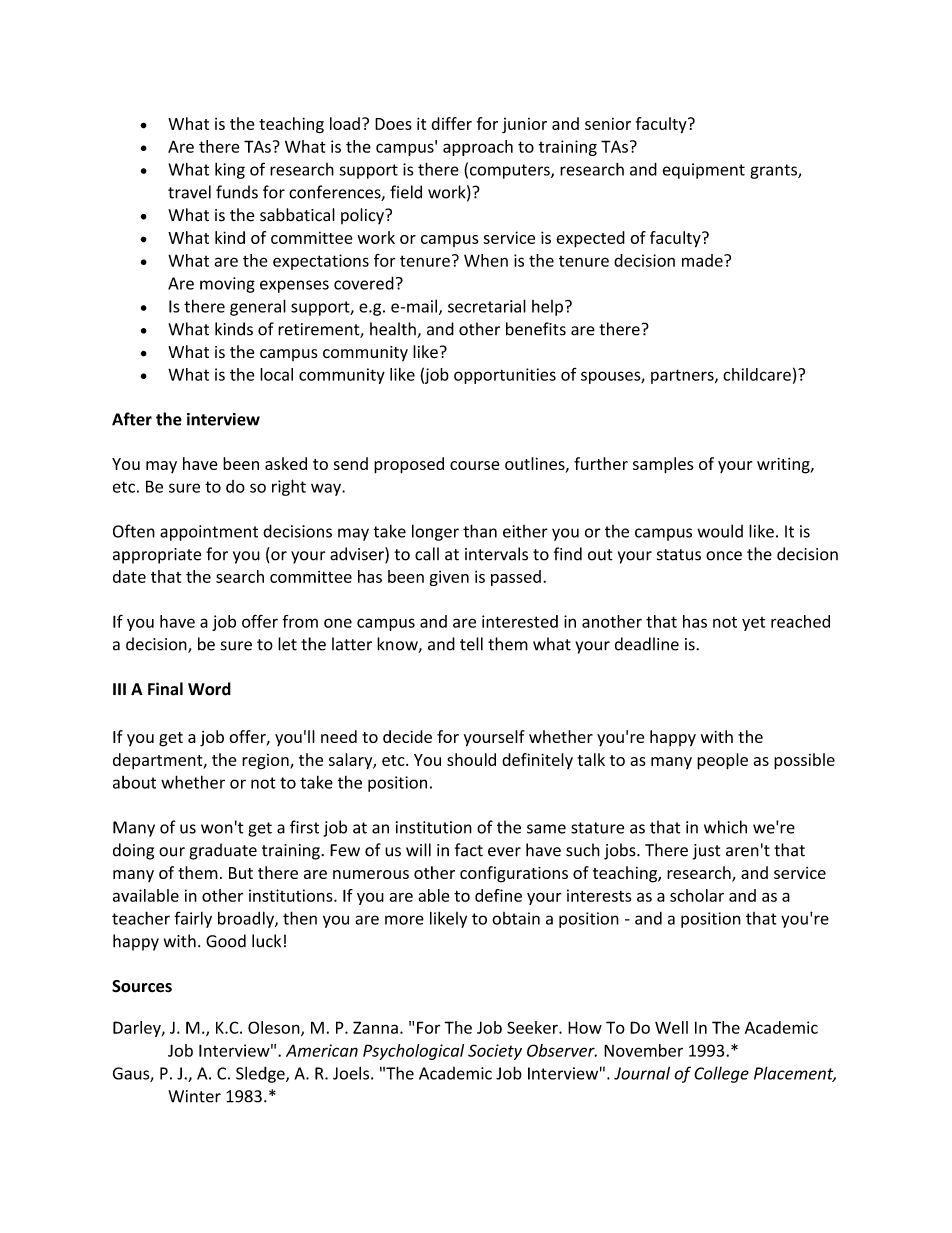 Image resolution: width=952 pixels, height=1233 pixels. Describe the element at coordinates (704, 171) in the page. I see `equipment` at that location.
